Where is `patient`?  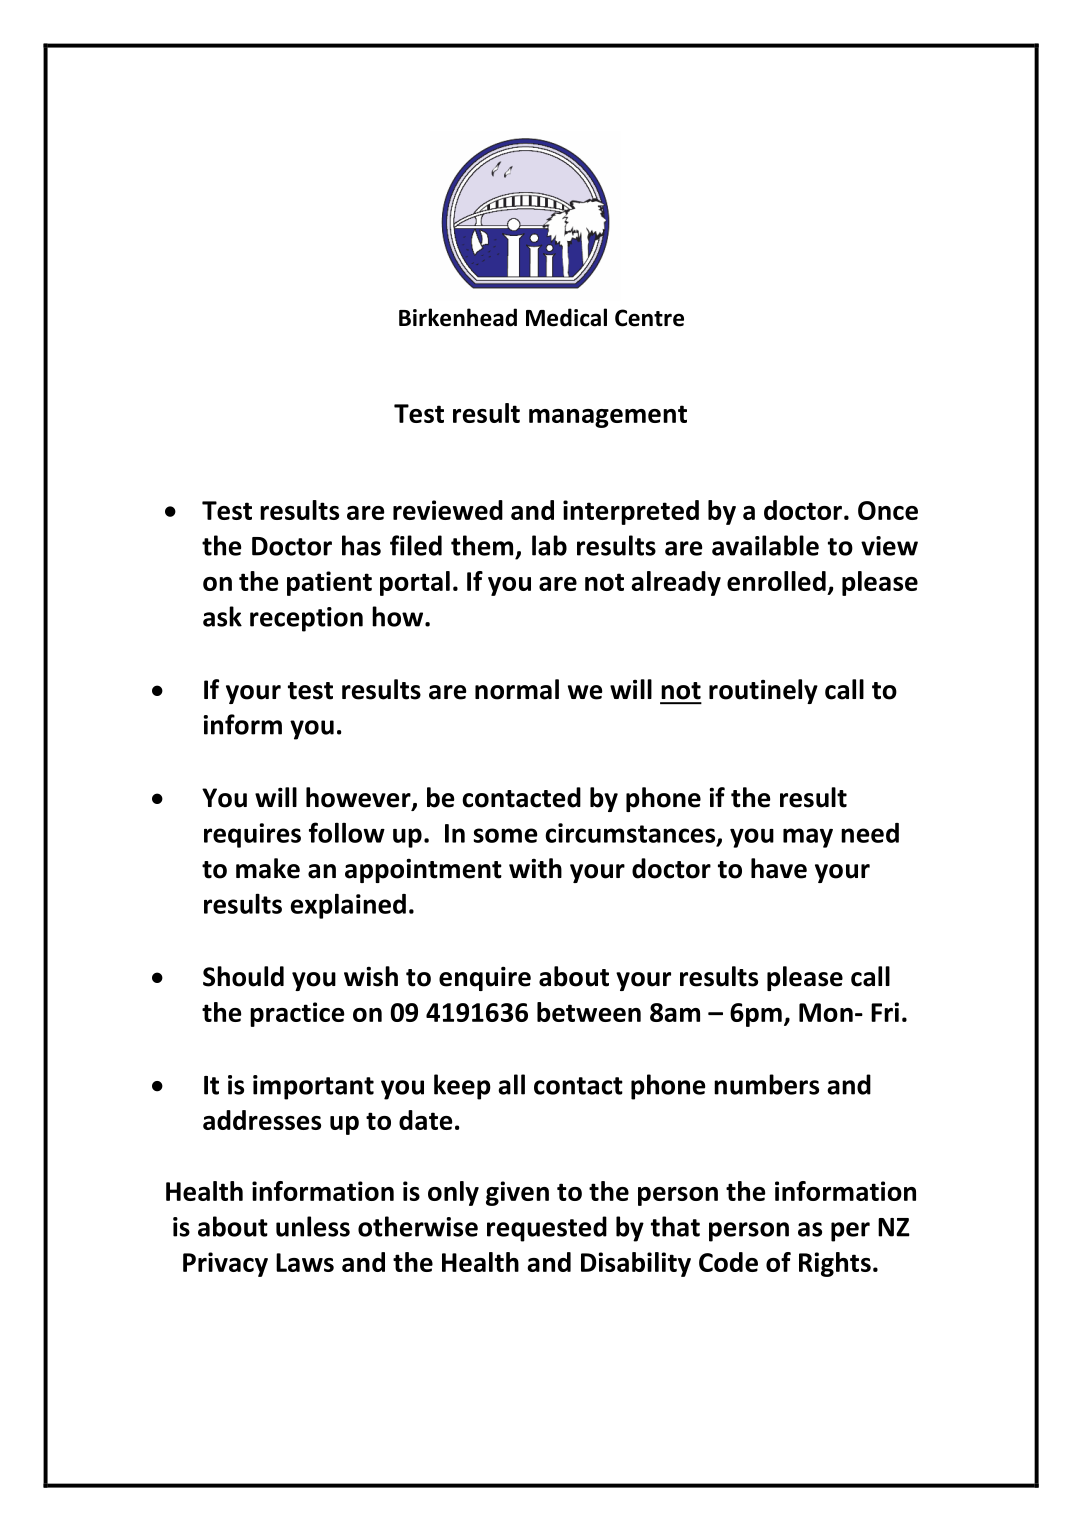
patient is located at coordinates (329, 583).
